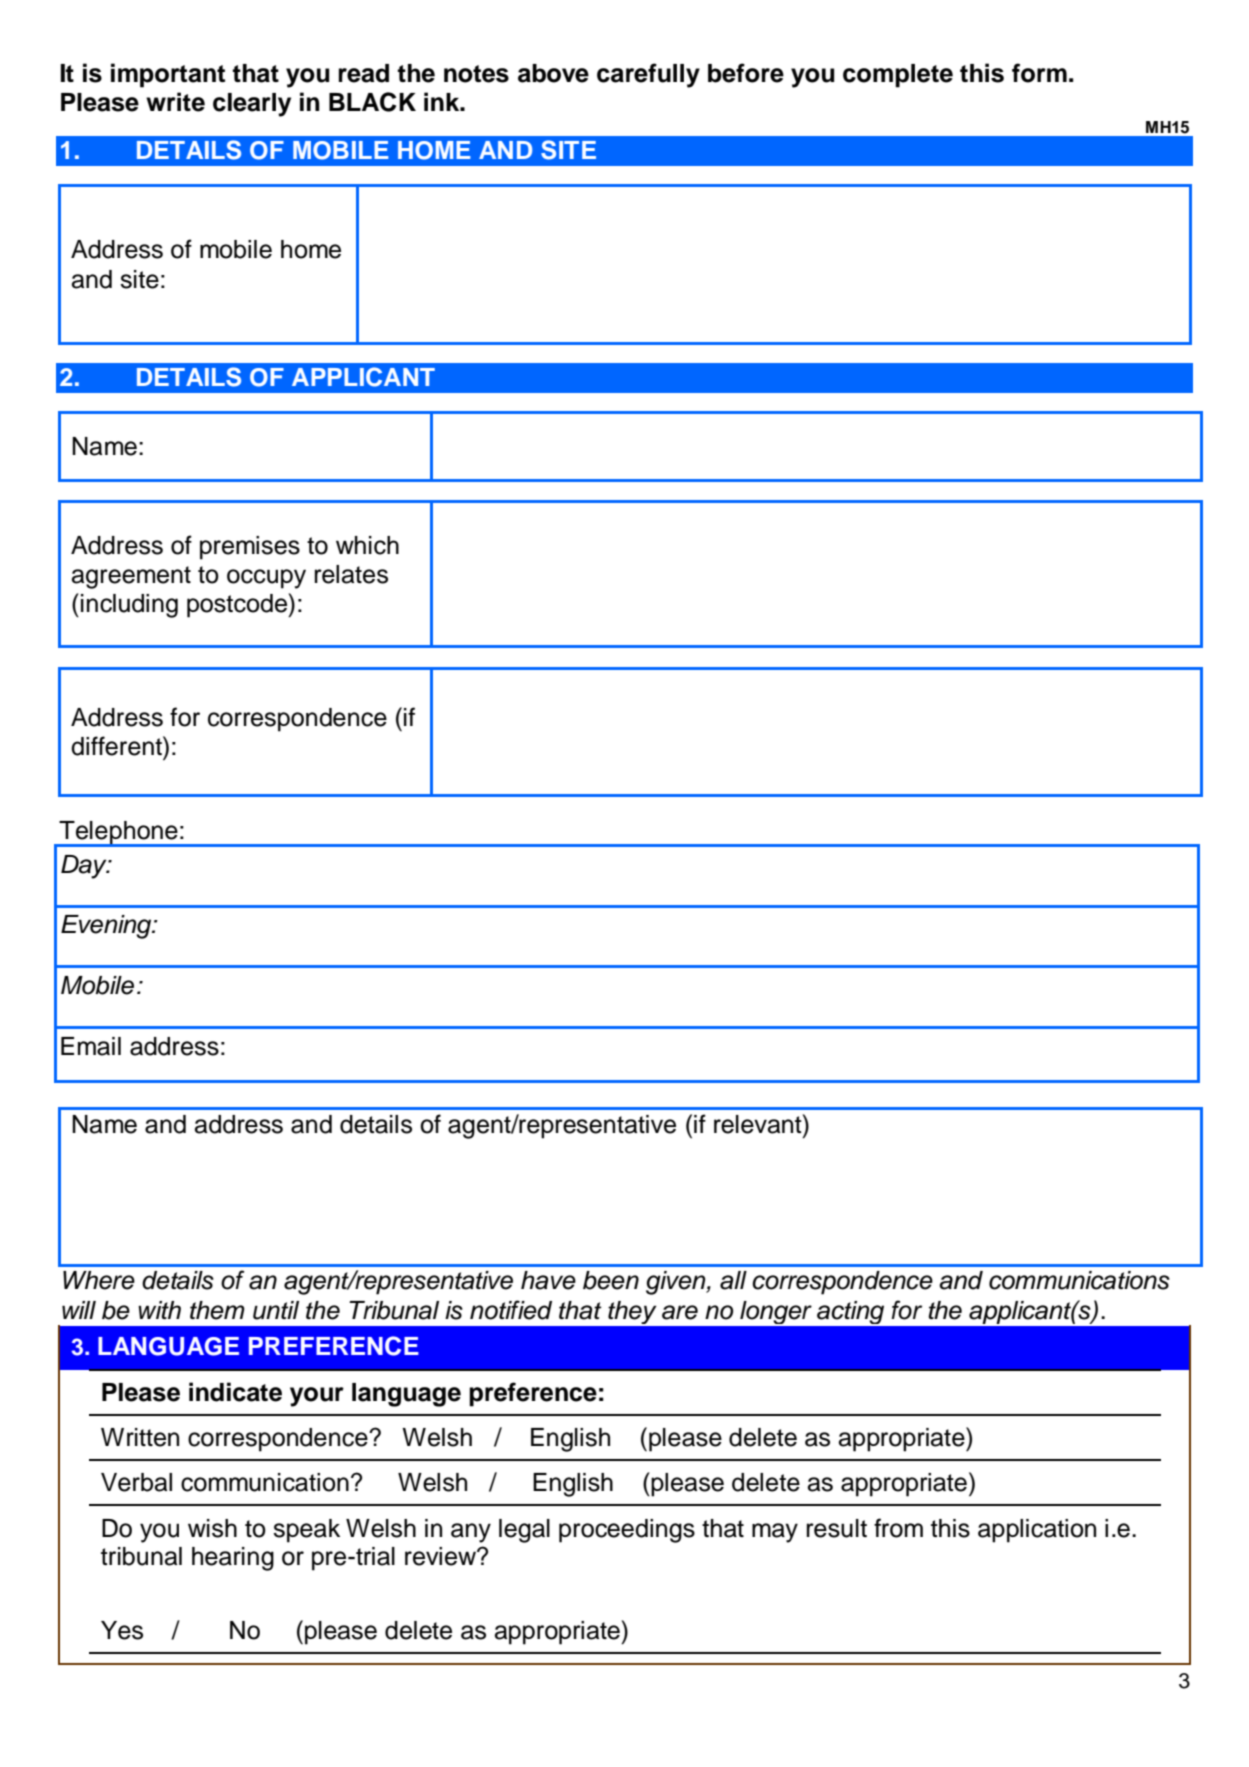  I want to click on above, so click(553, 73).
